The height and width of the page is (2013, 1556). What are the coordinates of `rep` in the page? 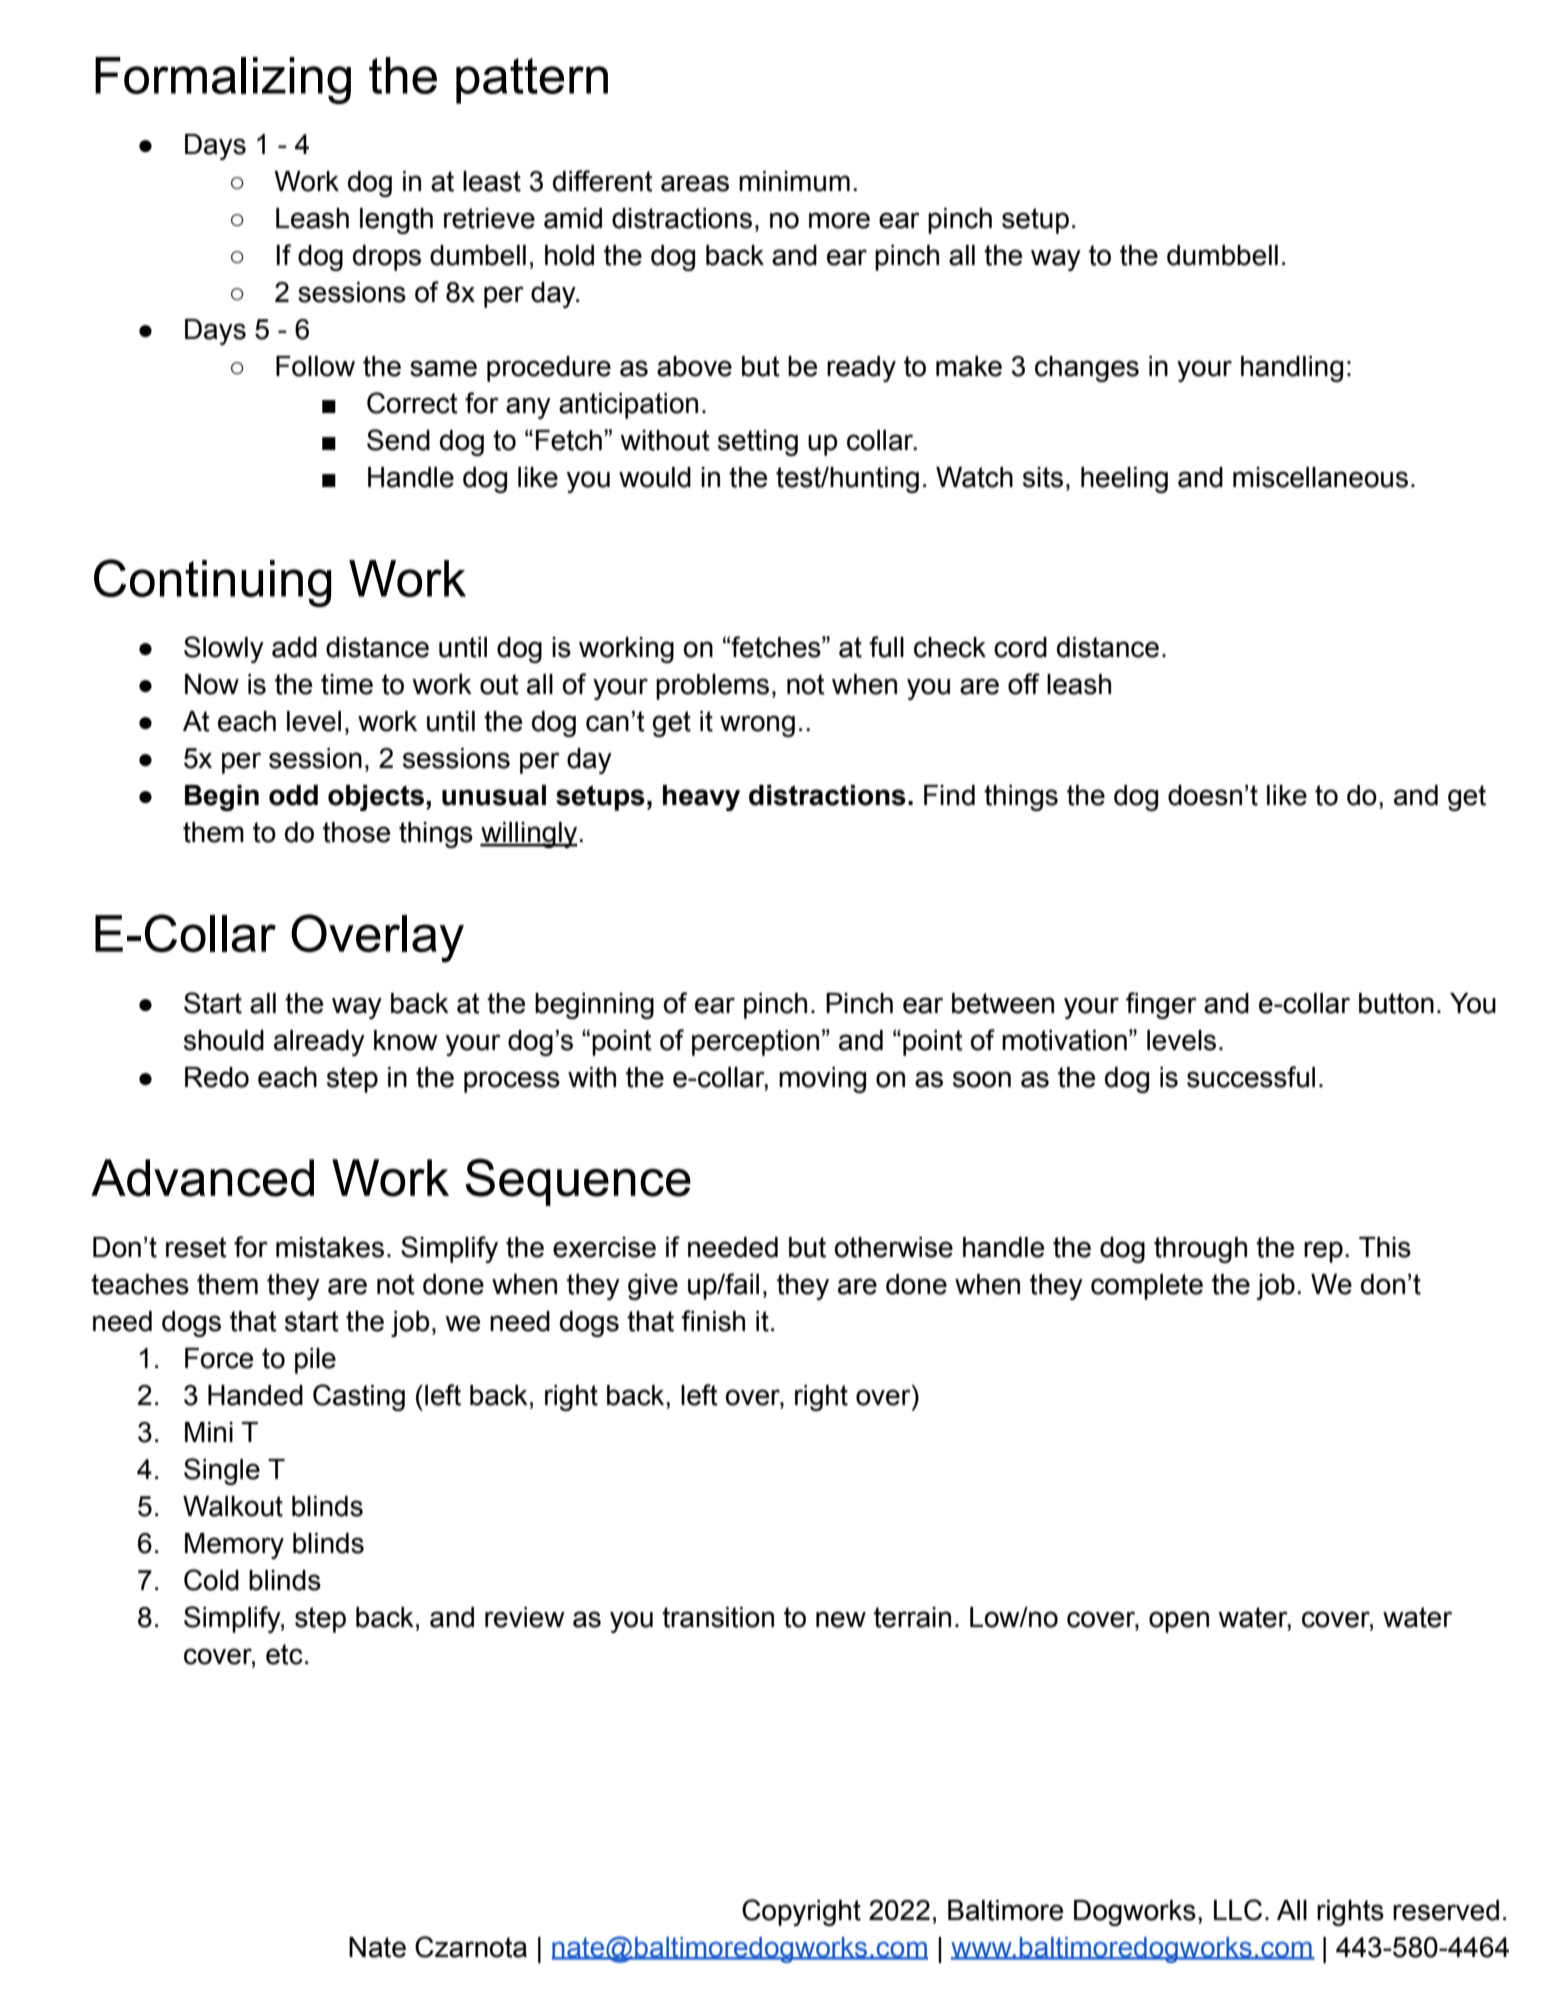 It's located at (1323, 1252).
